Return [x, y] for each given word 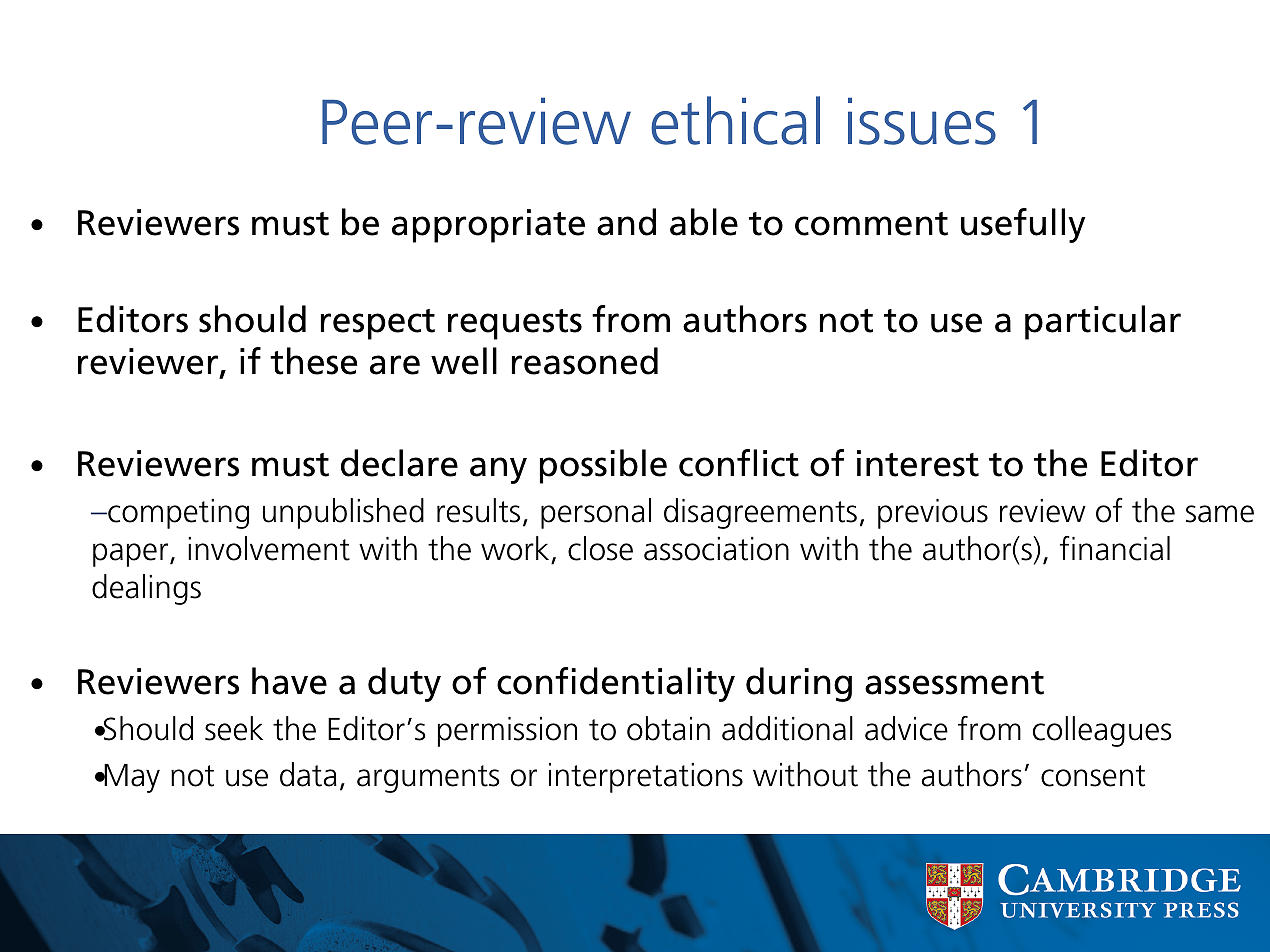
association [716, 549]
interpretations [646, 778]
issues [922, 121]
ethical [735, 120]
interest [918, 463]
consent [1093, 776]
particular [1103, 322]
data [308, 774]
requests [515, 324]
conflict [739, 463]
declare [399, 463]
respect [378, 324]
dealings [146, 589]
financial [1115, 548]
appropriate [488, 226]
